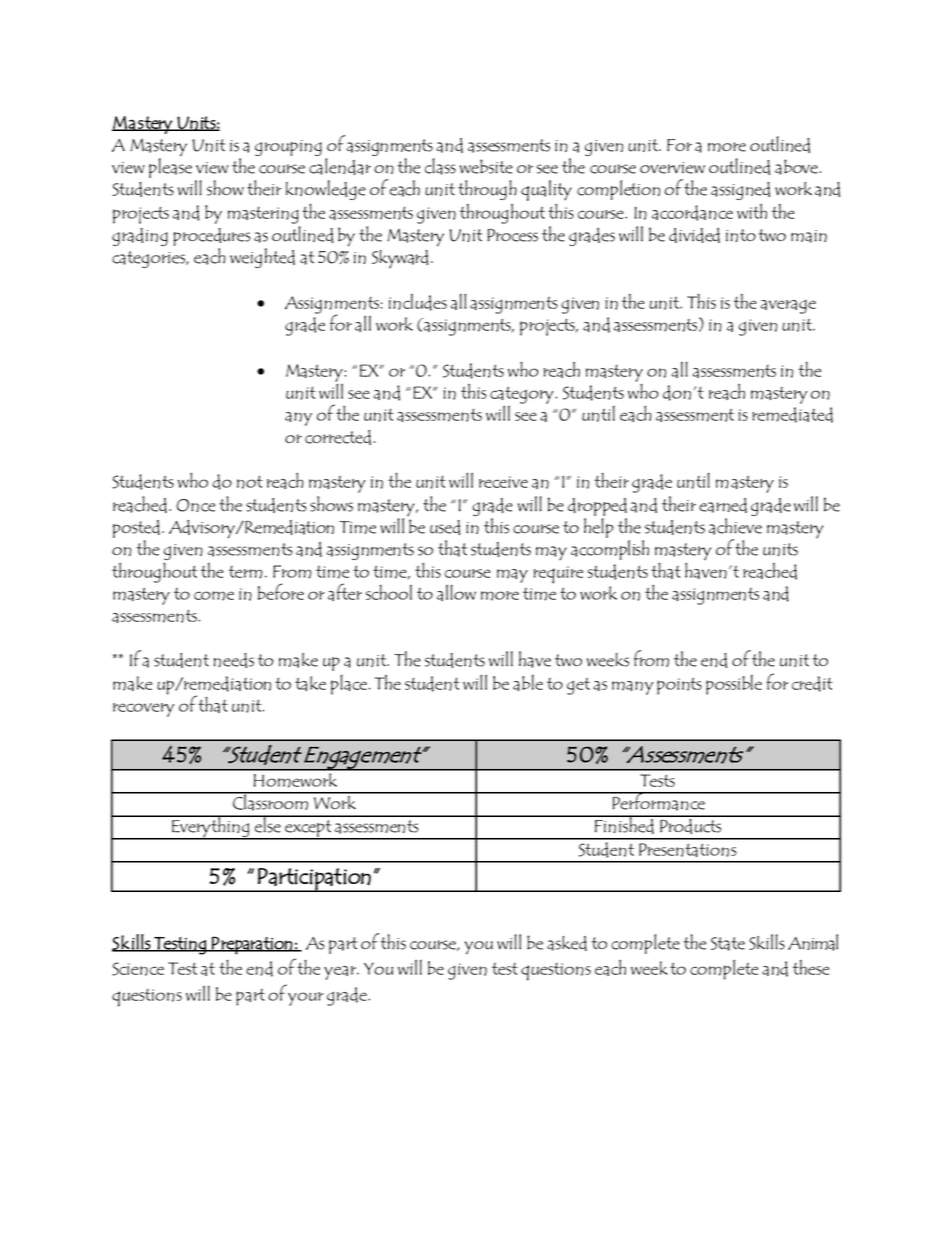 The height and width of the document is (1233, 952). I want to click on Preparation, so click(251, 945).
